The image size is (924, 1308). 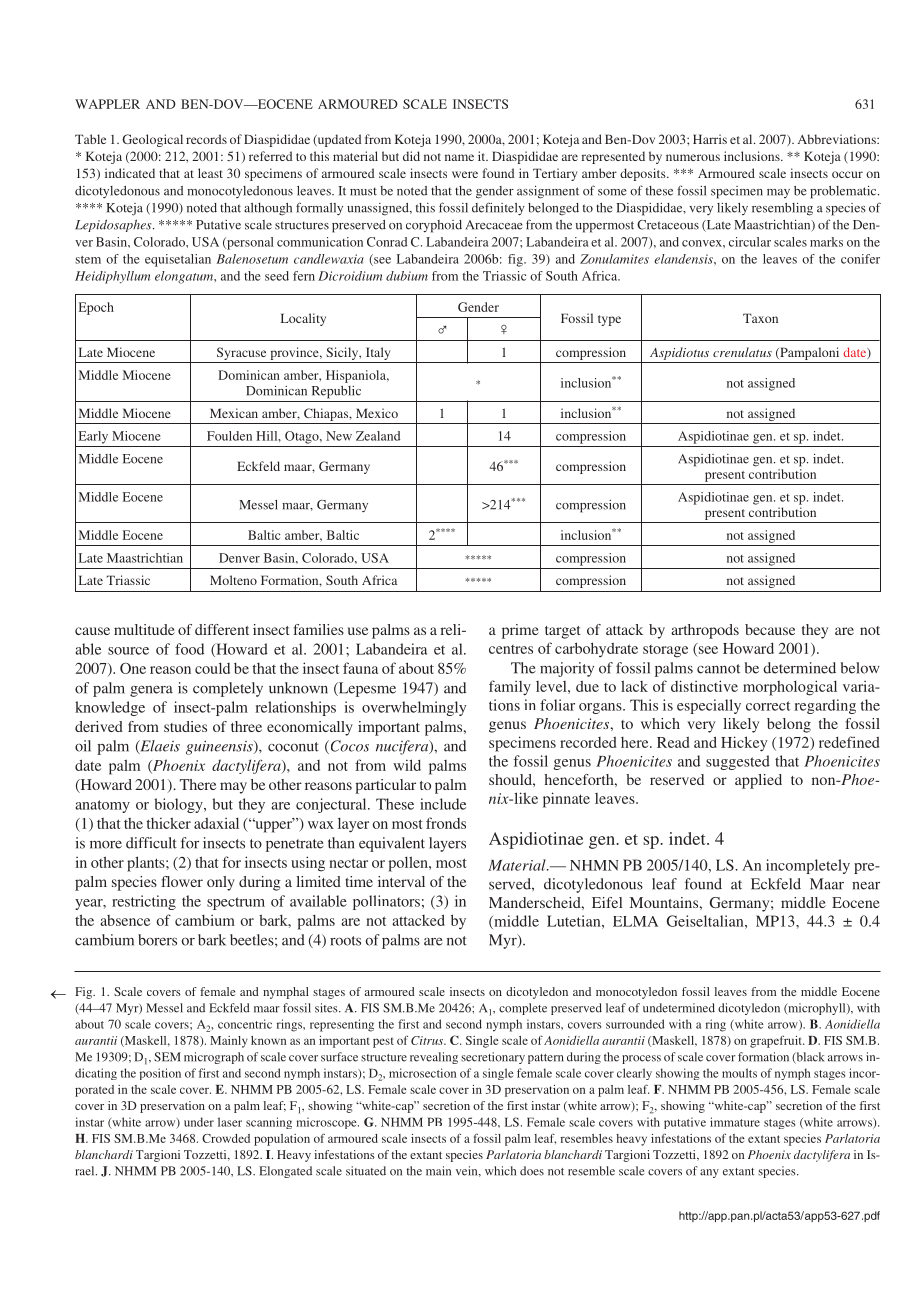 What do you see at coordinates (377, 413) in the screenshot?
I see `Mexico` at bounding box center [377, 413].
